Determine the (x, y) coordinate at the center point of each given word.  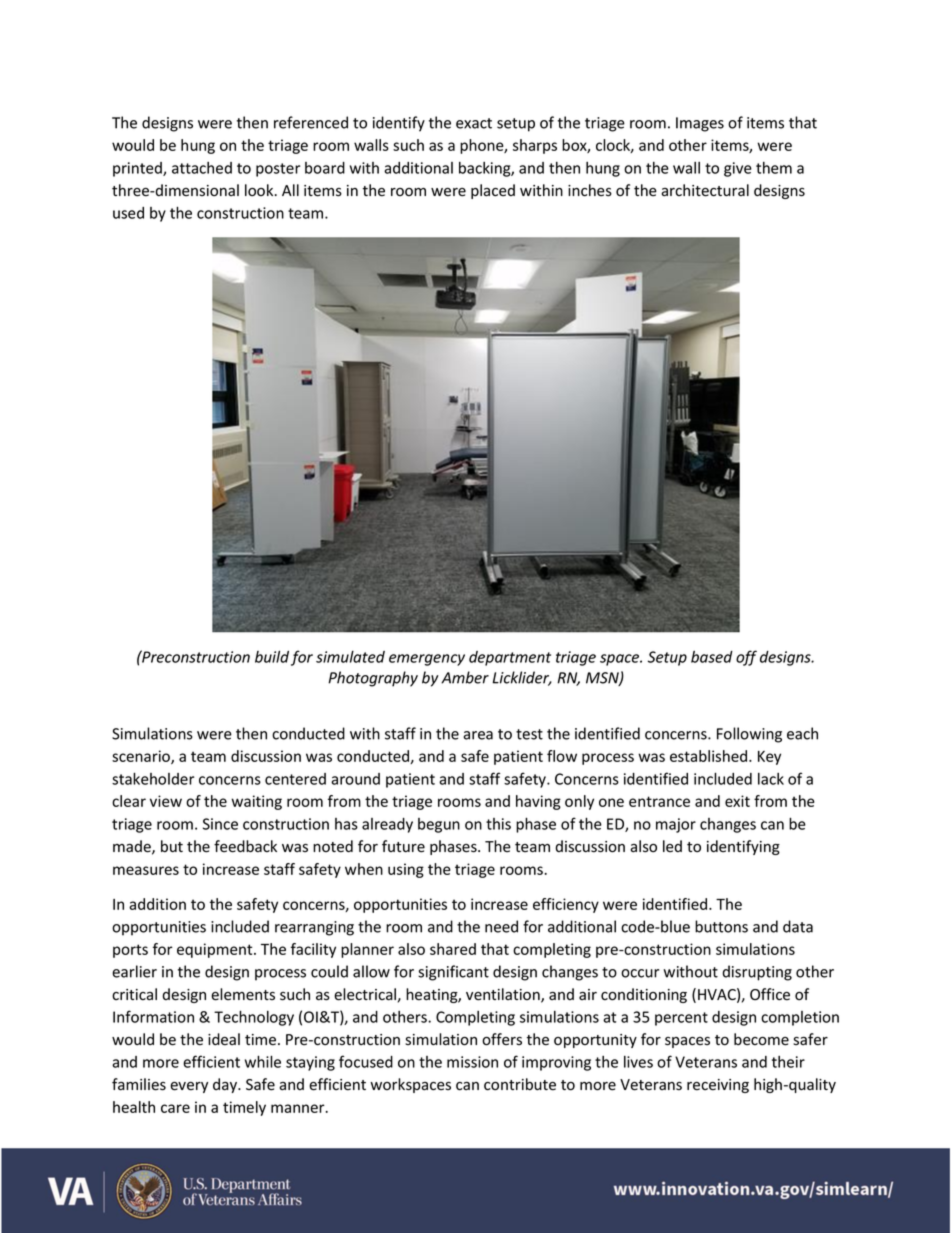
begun (439, 825)
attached (202, 168)
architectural (705, 190)
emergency (427, 660)
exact (474, 123)
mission (472, 1062)
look (260, 190)
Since (220, 824)
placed (493, 191)
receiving (718, 1086)
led (672, 846)
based (712, 657)
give (738, 169)
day (226, 1085)
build (272, 656)
